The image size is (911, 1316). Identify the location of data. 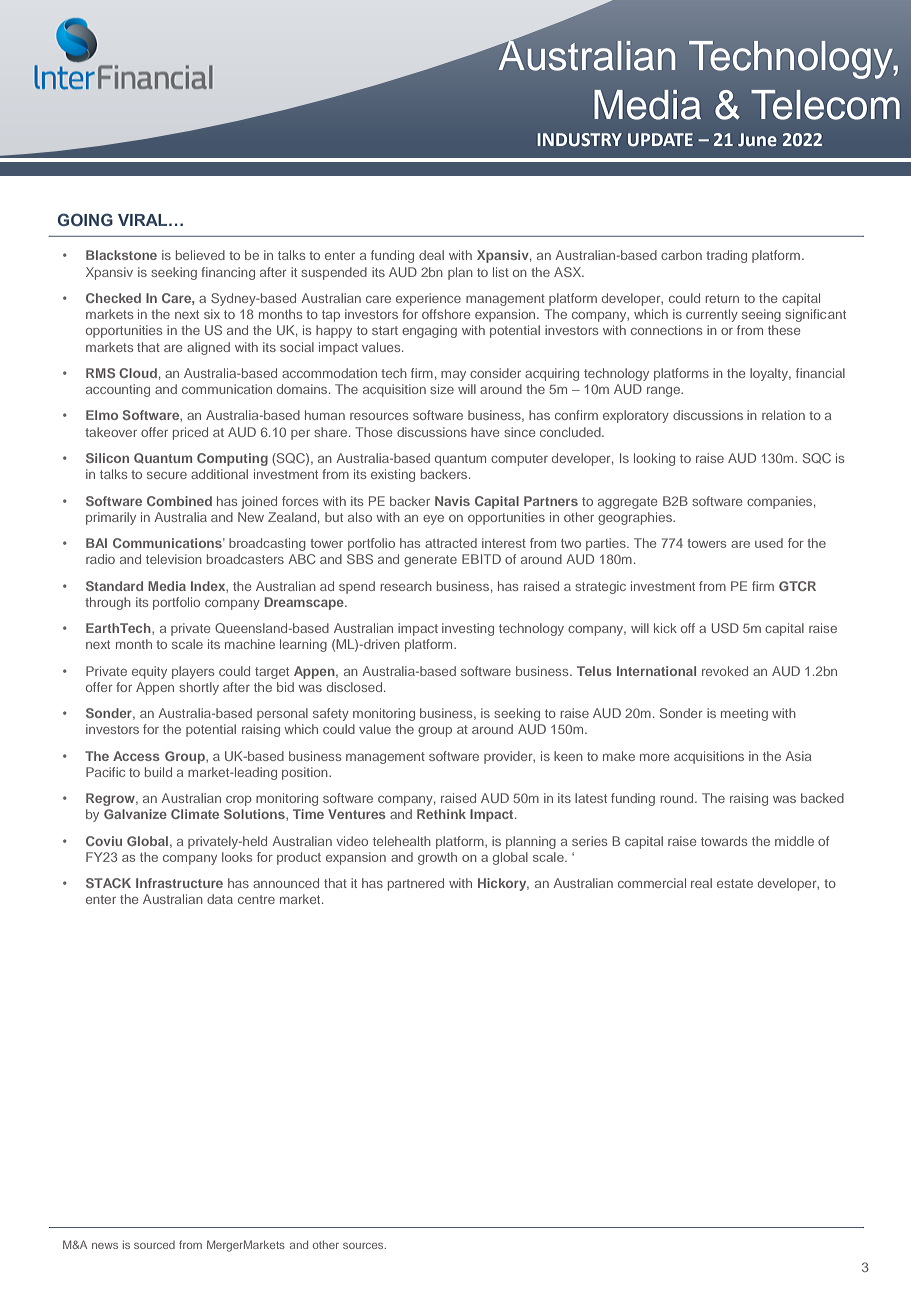
(220, 899).
